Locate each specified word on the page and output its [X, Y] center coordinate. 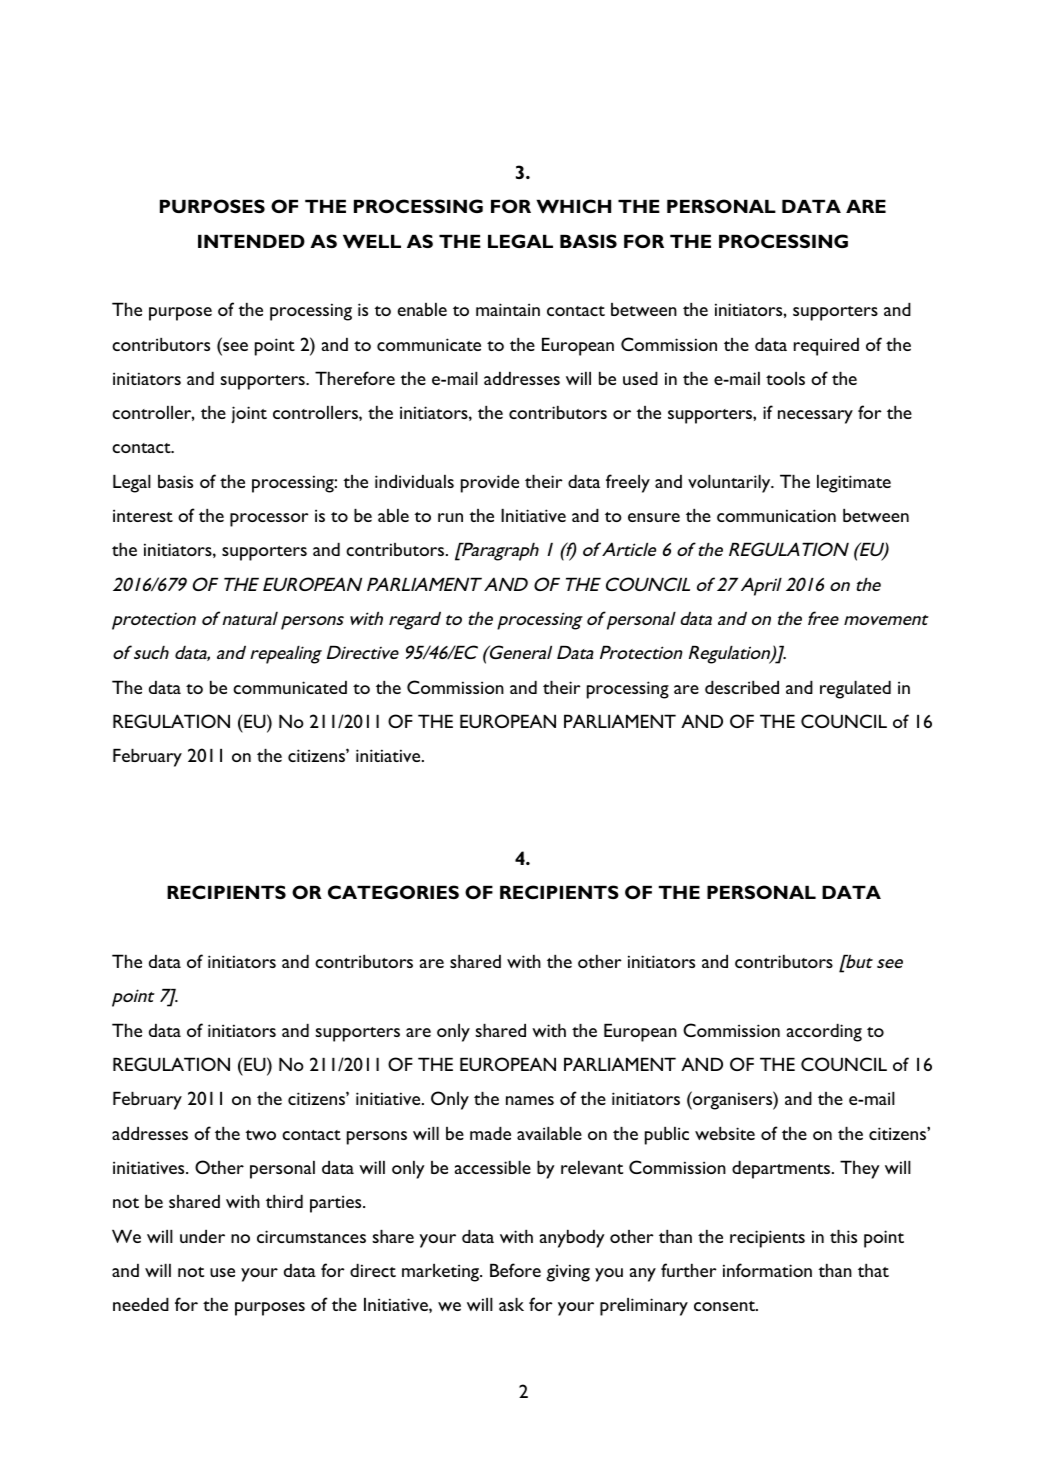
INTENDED [251, 241]
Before [515, 1270]
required [826, 347]
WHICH [573, 206]
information [767, 1270]
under [202, 1236]
